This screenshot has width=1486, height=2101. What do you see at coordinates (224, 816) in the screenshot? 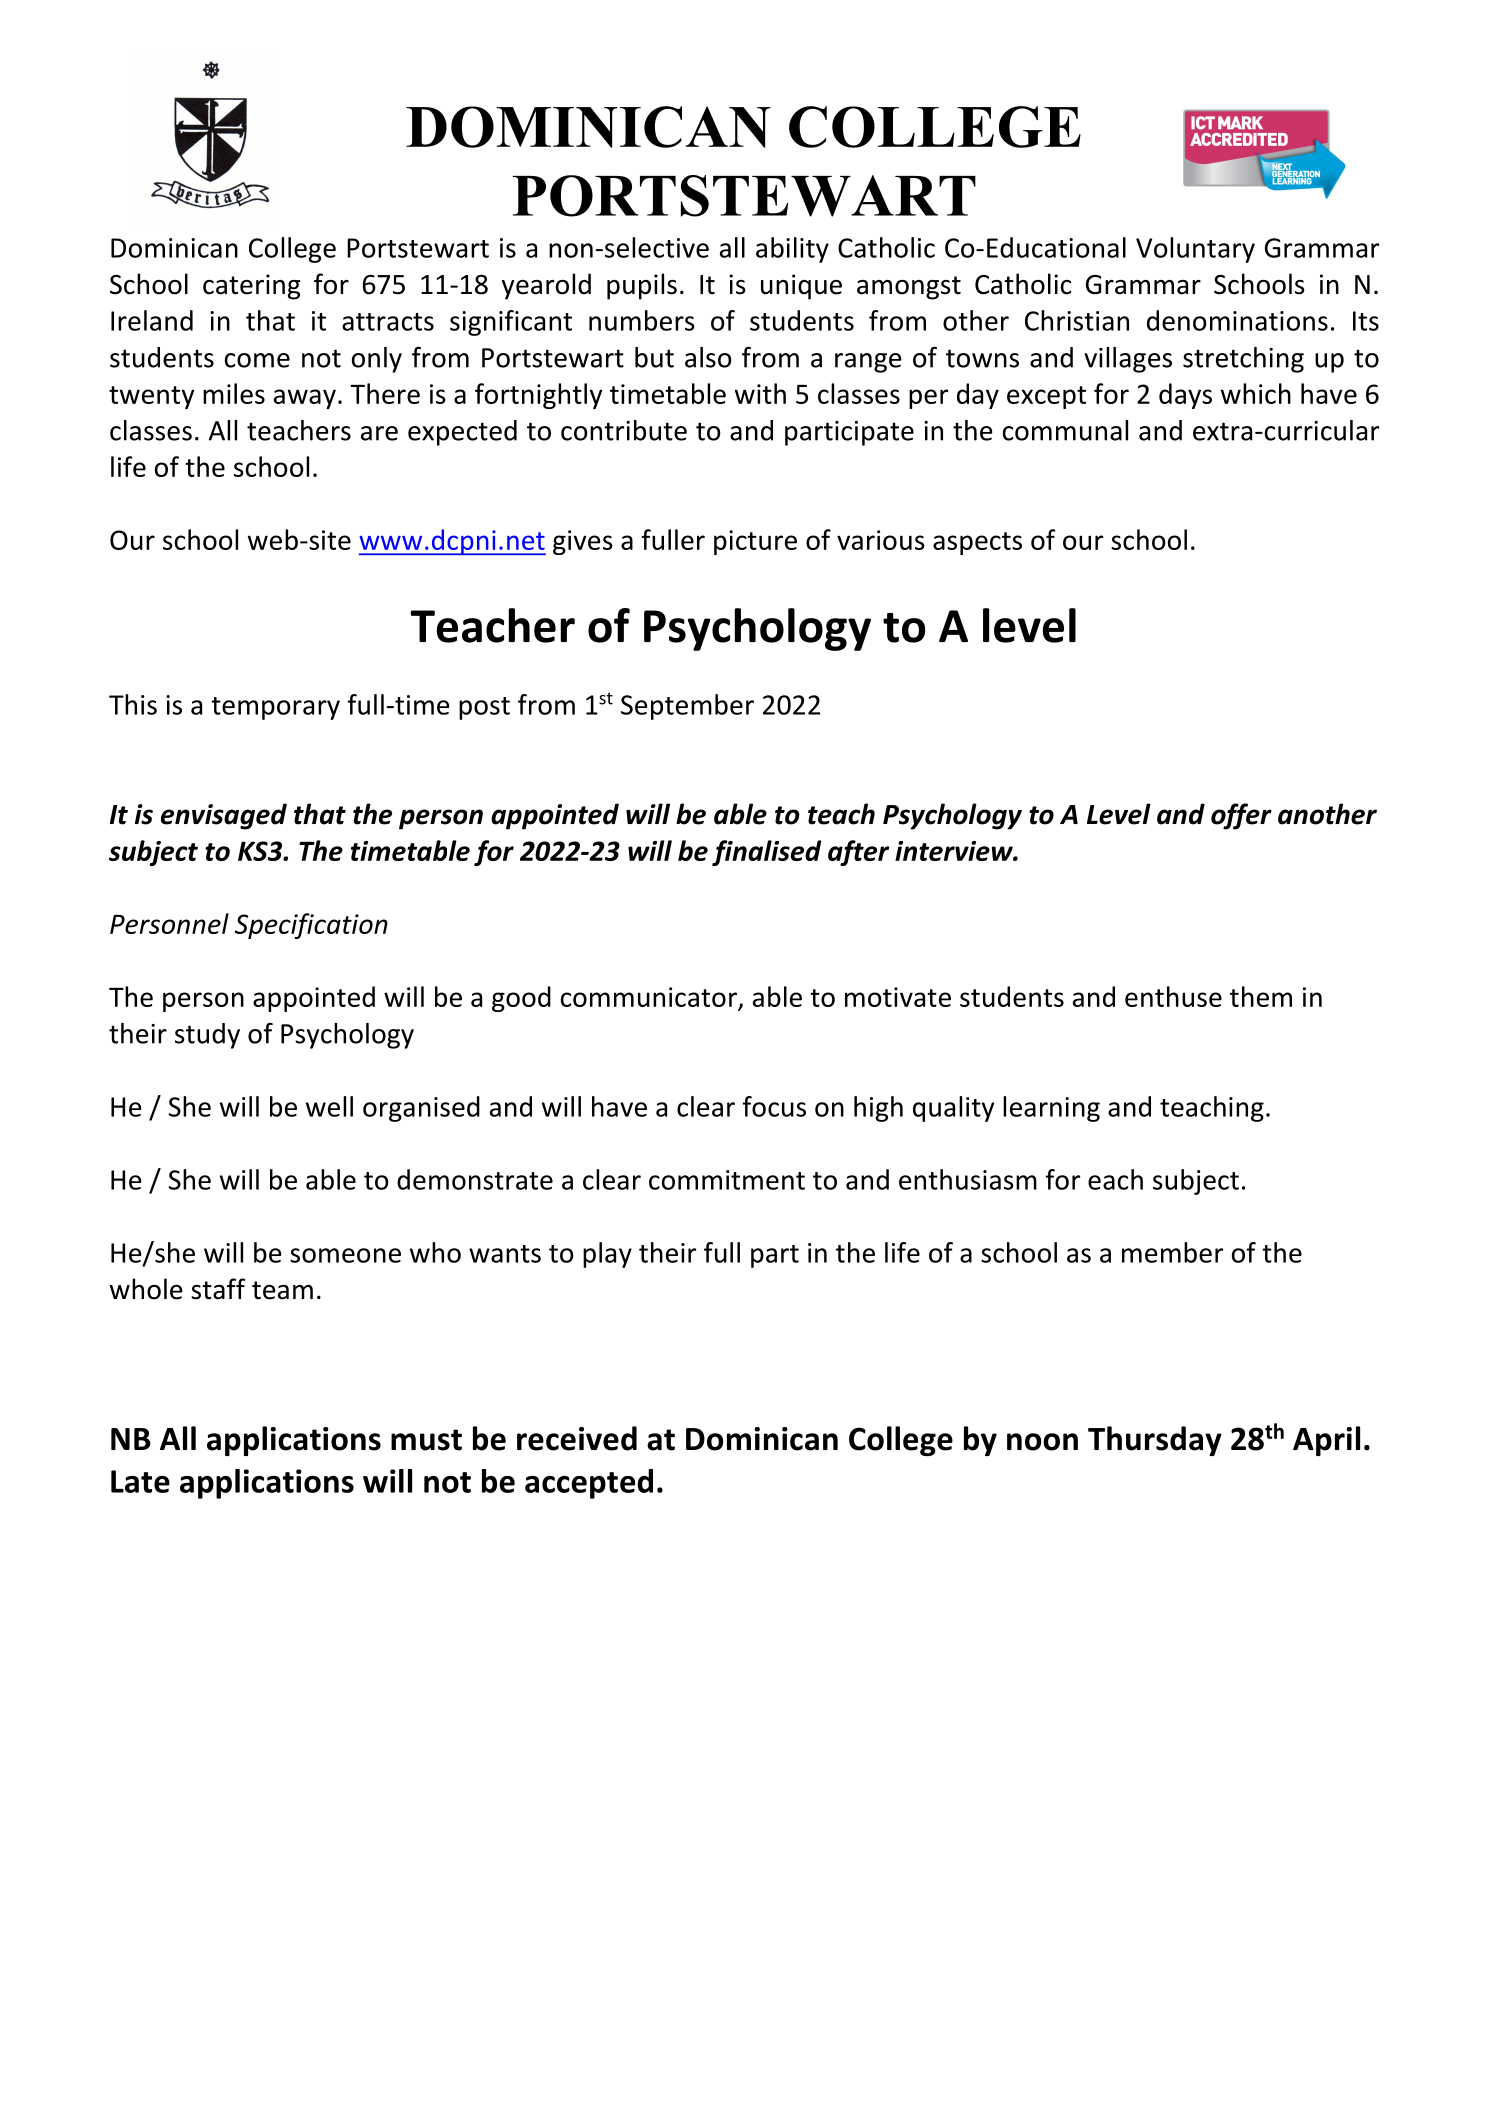
I see `envisaged` at bounding box center [224, 816].
